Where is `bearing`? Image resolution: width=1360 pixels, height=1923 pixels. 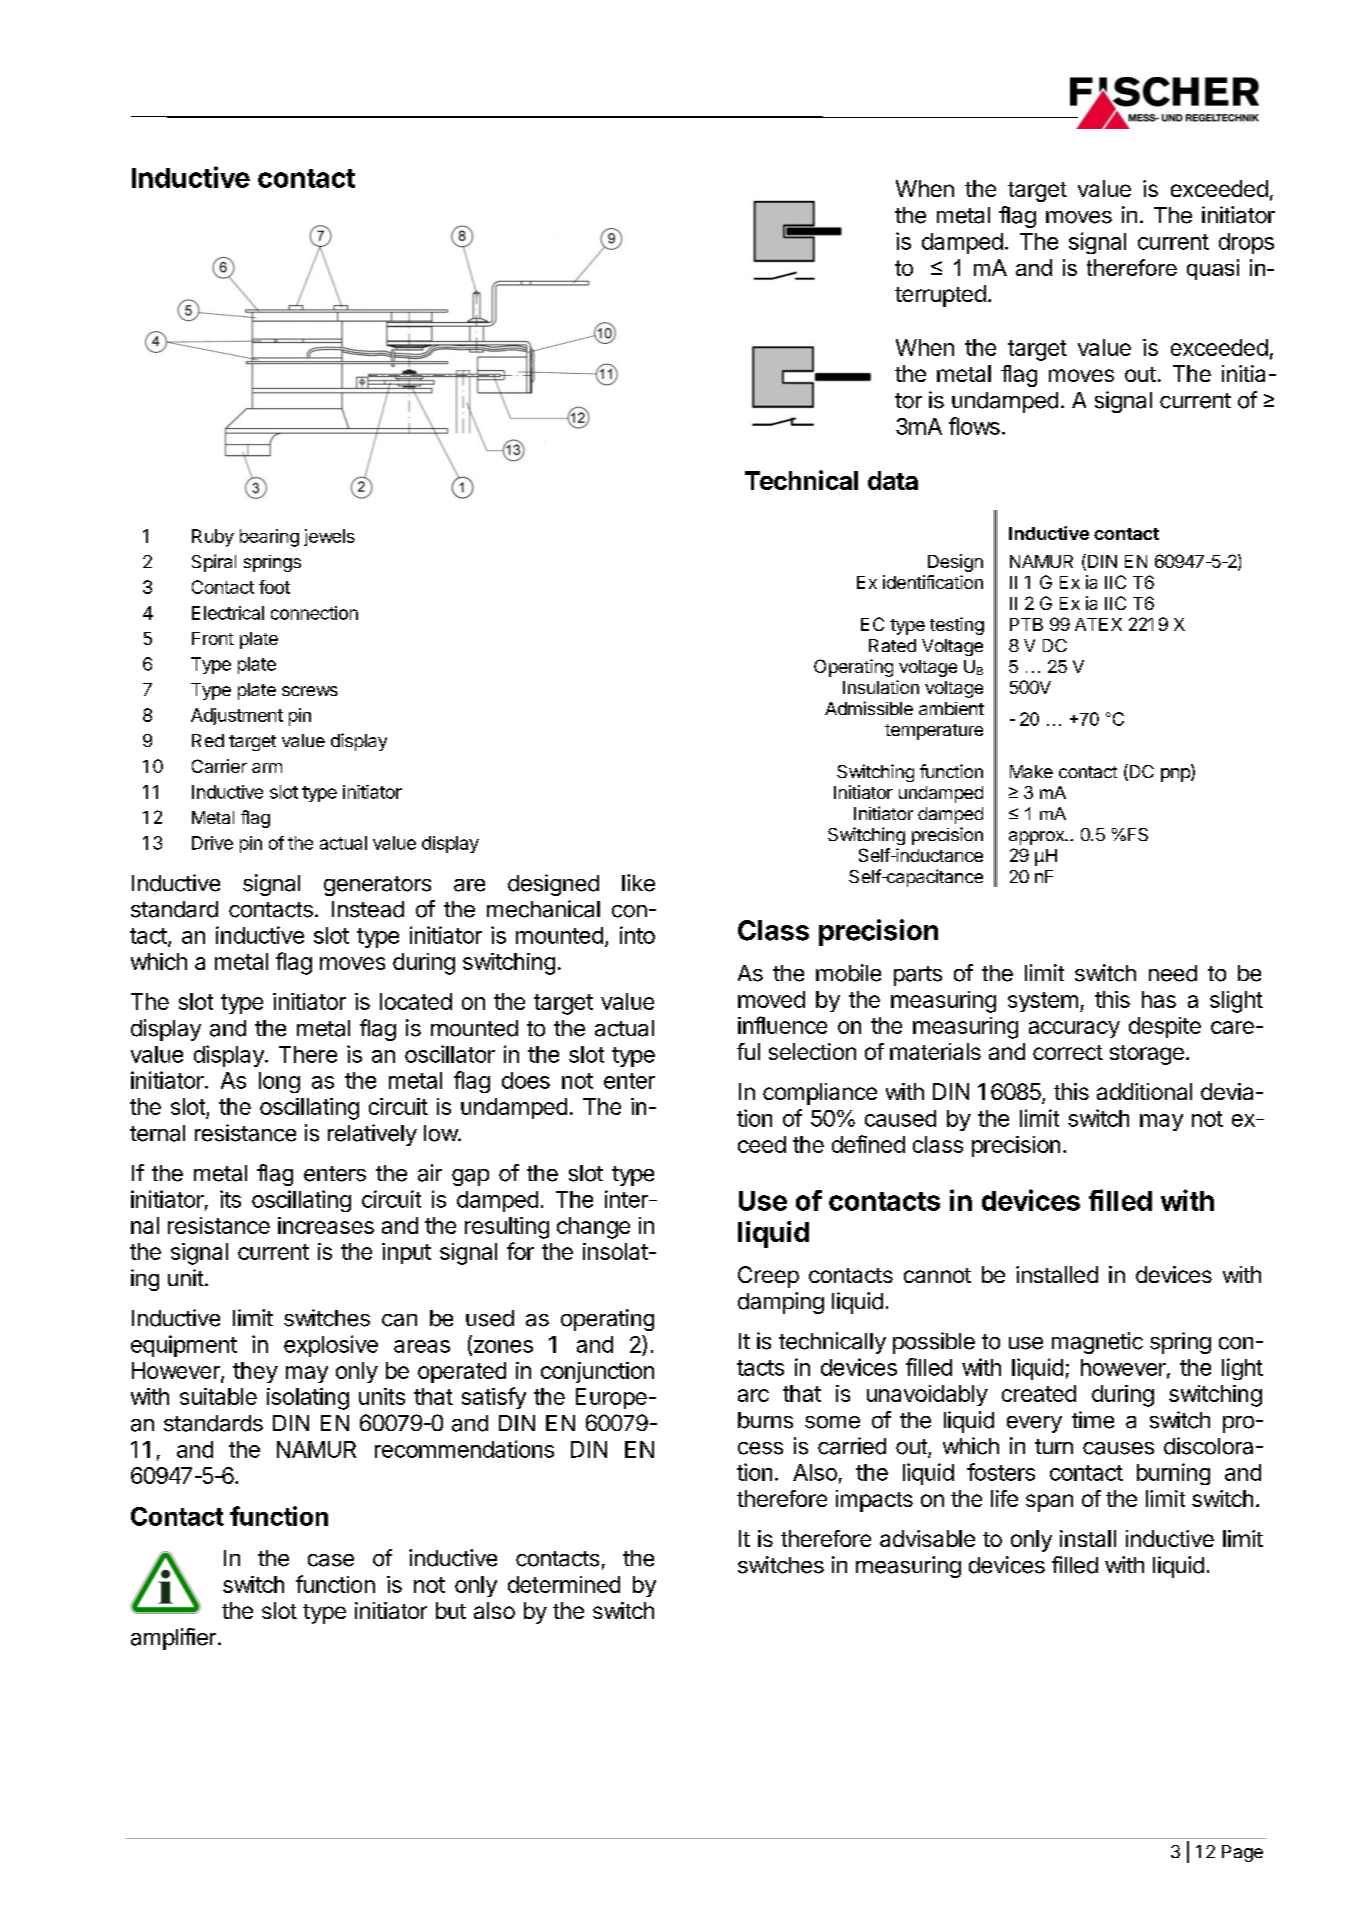
bearing is located at coordinates (269, 538).
